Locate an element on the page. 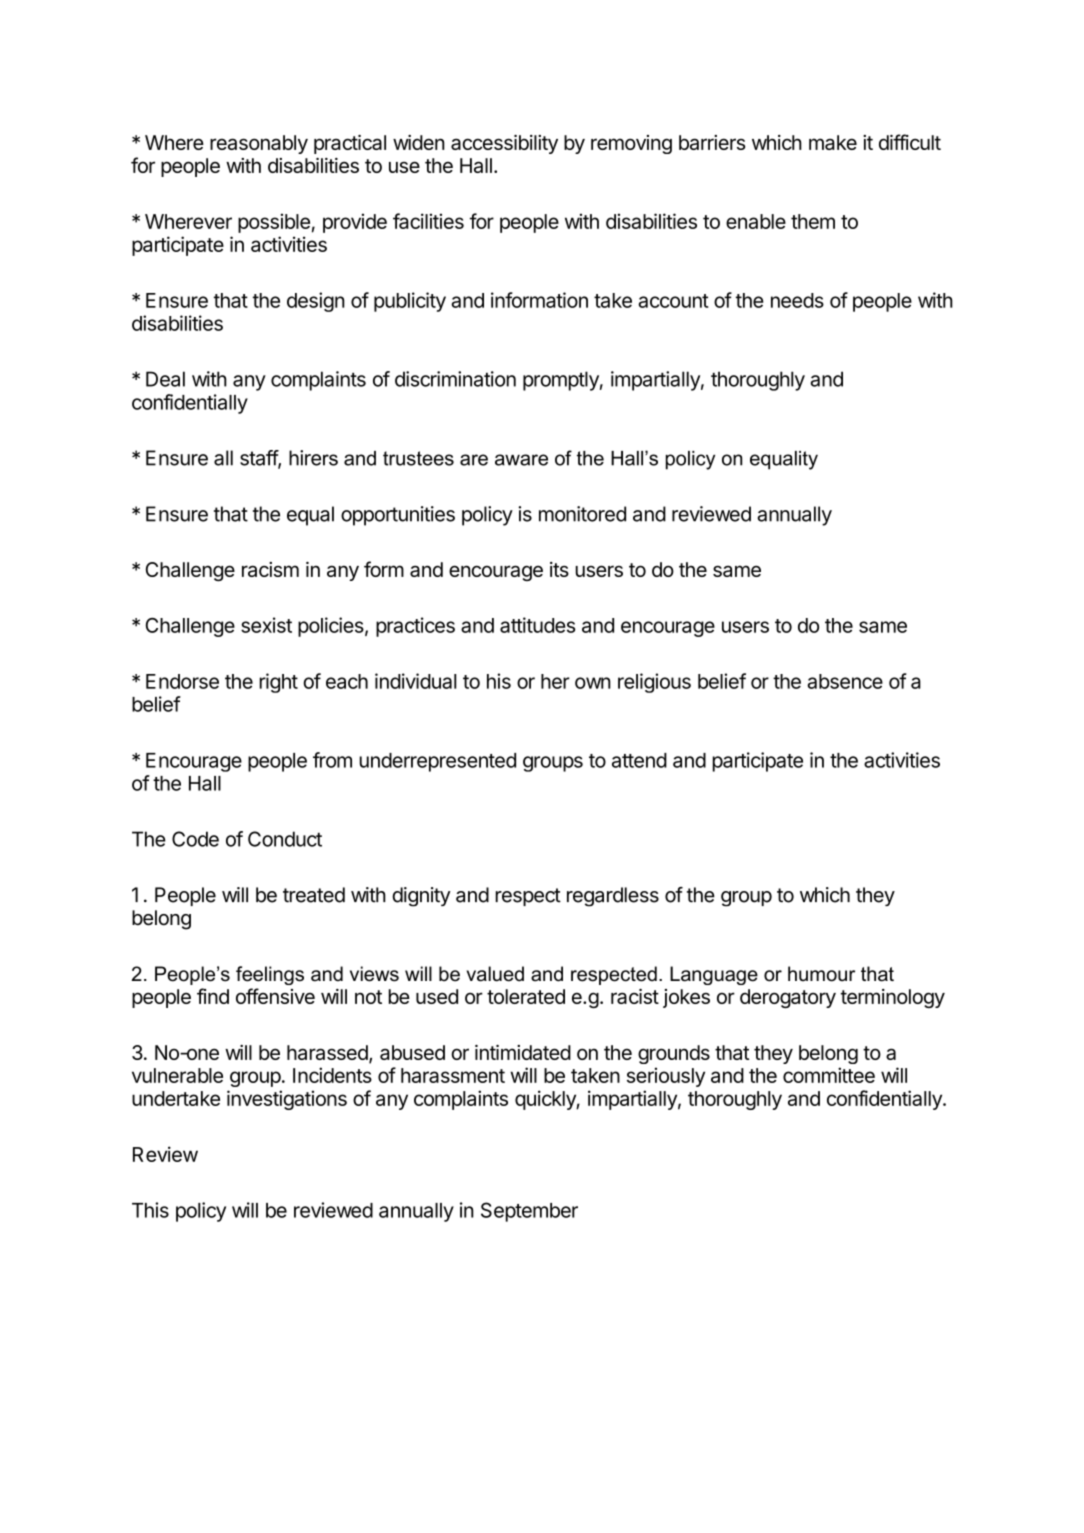 Image resolution: width=1084 pixels, height=1533 pixels. valued is located at coordinates (495, 974).
